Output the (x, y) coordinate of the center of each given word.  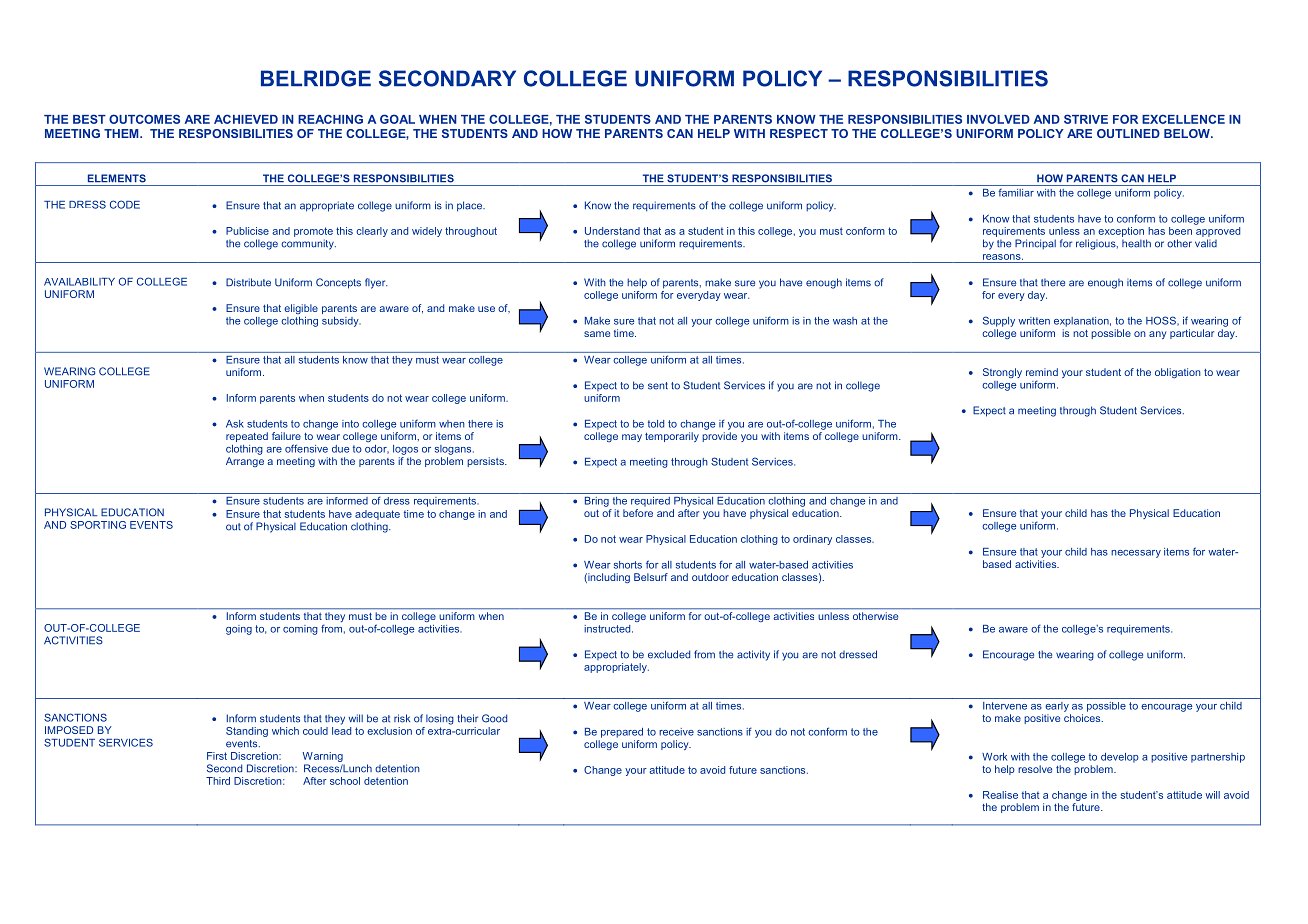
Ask (235, 424)
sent (658, 386)
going (239, 630)
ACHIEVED (246, 119)
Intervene (1005, 706)
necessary (1136, 554)
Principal (1035, 244)
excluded (669, 654)
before (638, 513)
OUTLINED (1128, 133)
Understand (612, 231)
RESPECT (799, 133)
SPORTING (98, 525)
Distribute (248, 282)
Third (218, 781)
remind (1042, 372)
